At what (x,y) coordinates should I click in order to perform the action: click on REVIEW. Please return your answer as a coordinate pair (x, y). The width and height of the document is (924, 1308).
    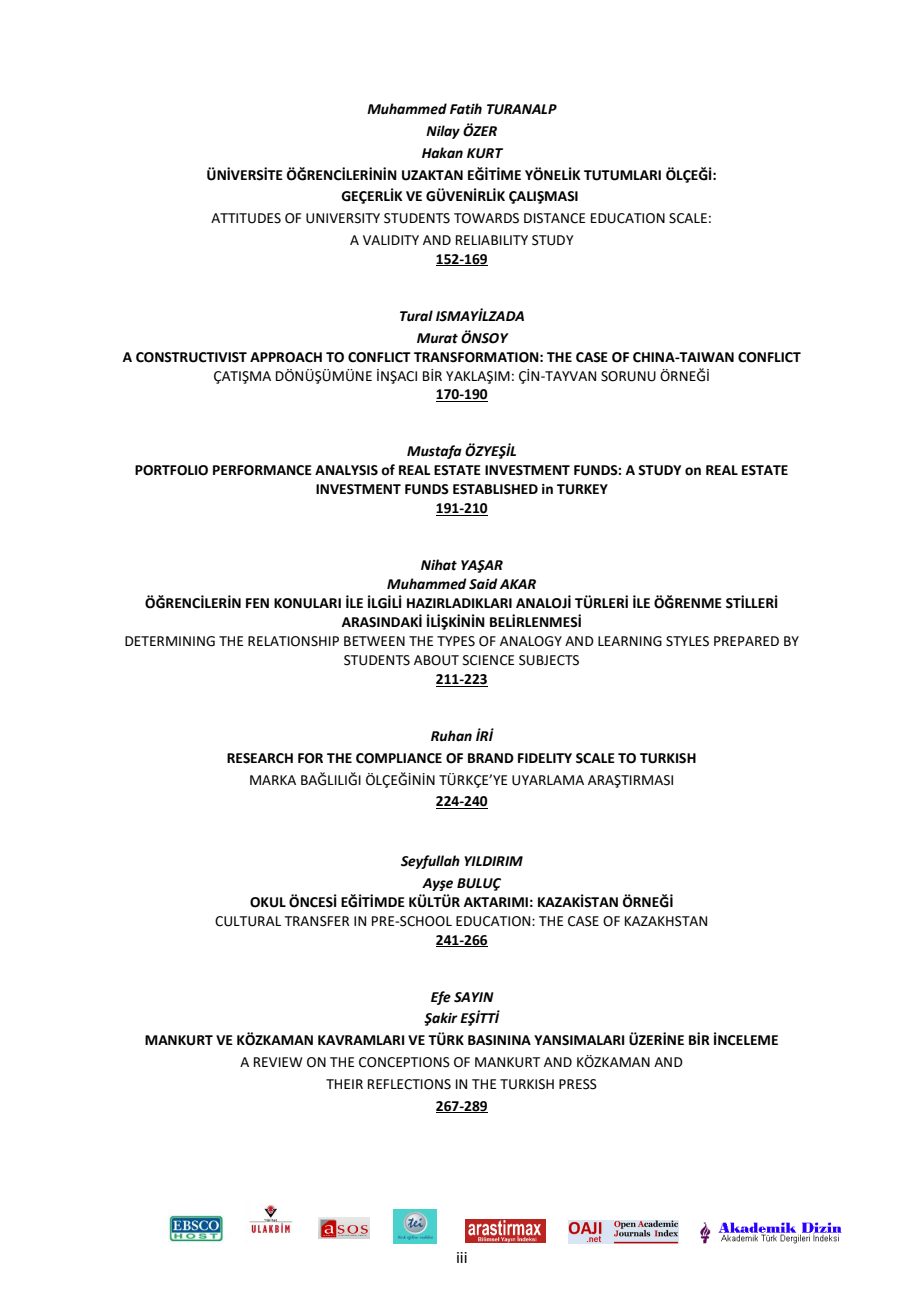
    Looking at the image, I should click on (278, 1062).
